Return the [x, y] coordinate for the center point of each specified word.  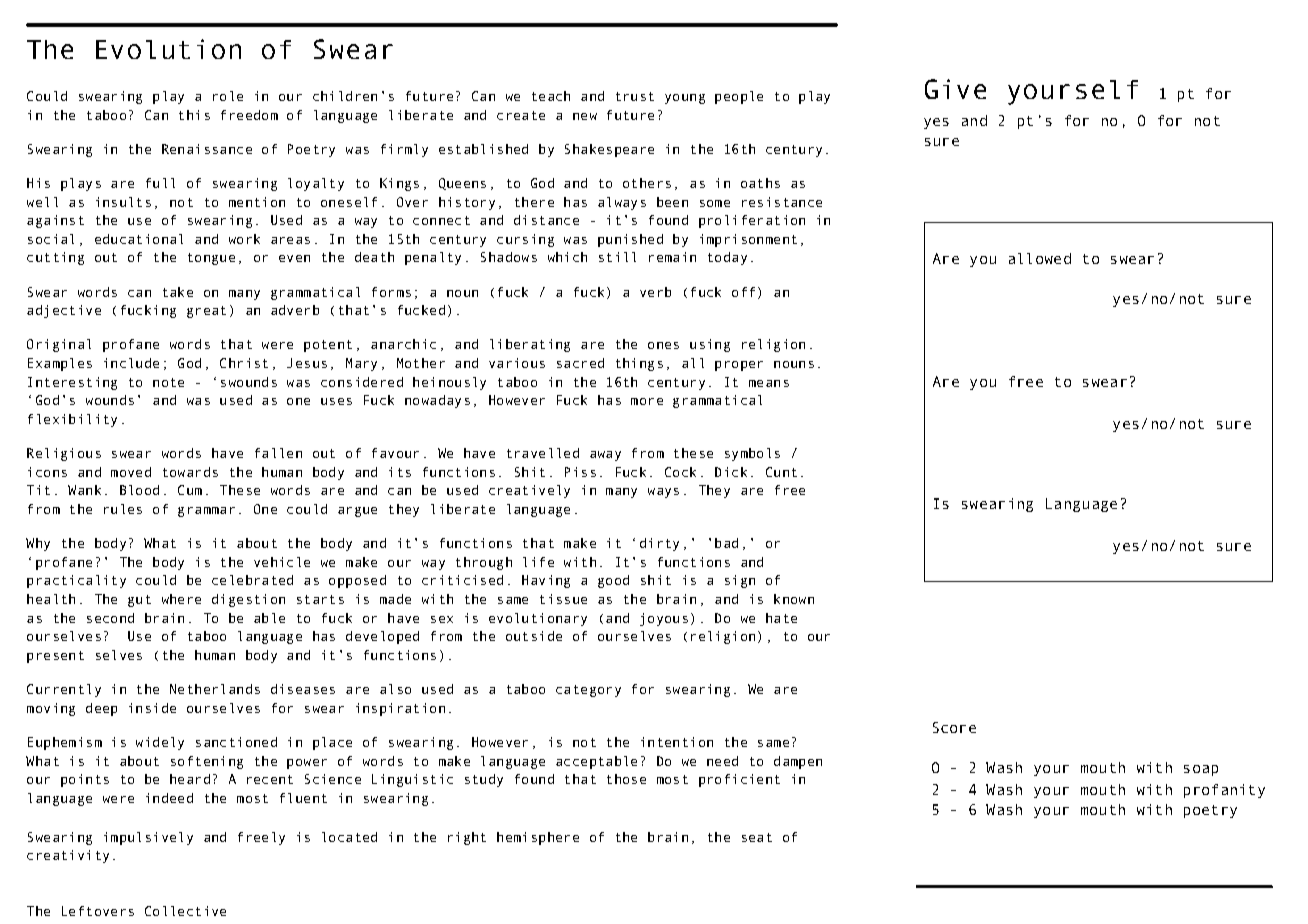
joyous [664, 619]
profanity [1224, 791]
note [168, 382]
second [110, 618]
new [585, 116]
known [794, 599]
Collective [185, 911]
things [639, 364]
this [194, 115]
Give [955, 89]
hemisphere [538, 838]
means [769, 383]
